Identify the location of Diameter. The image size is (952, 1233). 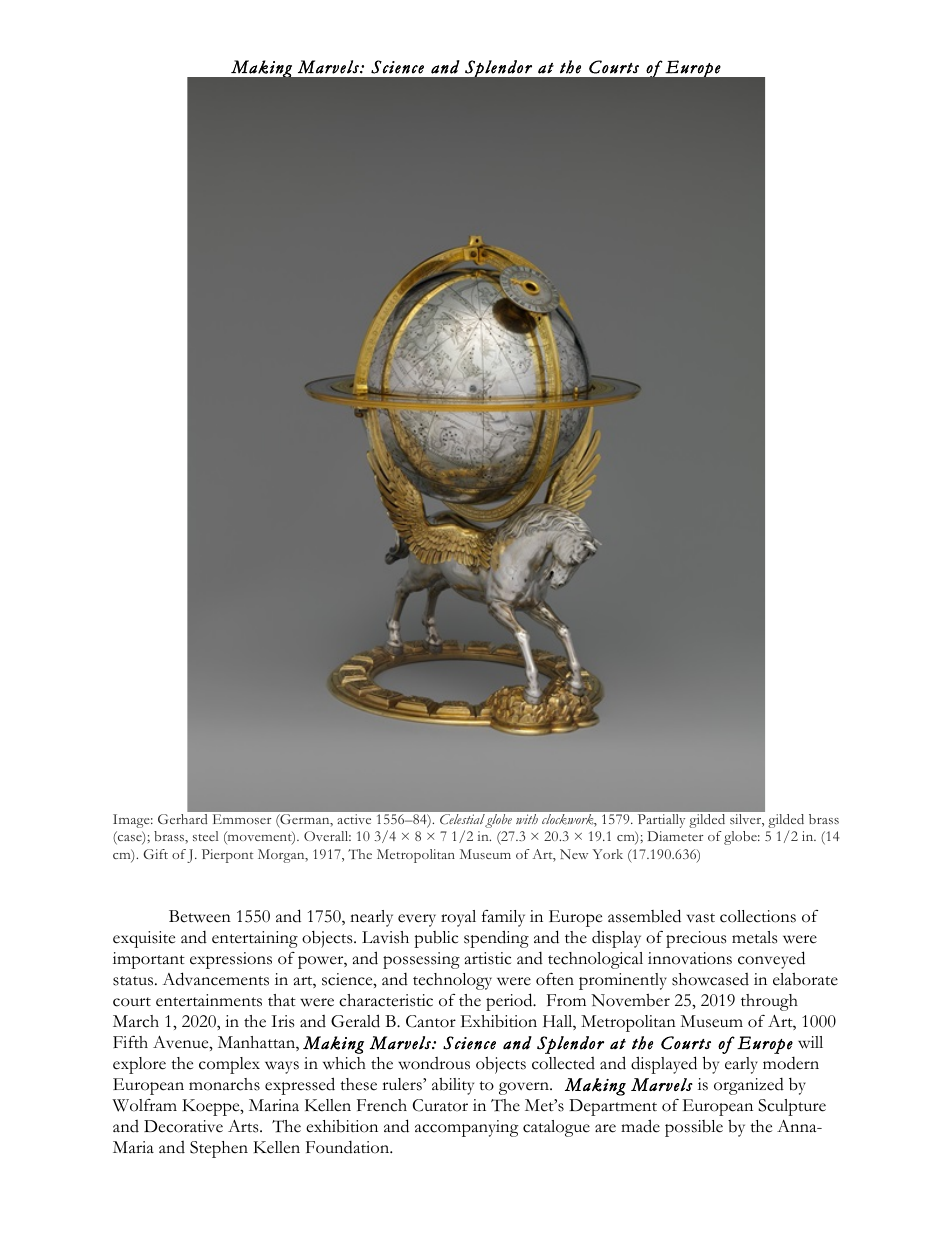
(676, 836).
